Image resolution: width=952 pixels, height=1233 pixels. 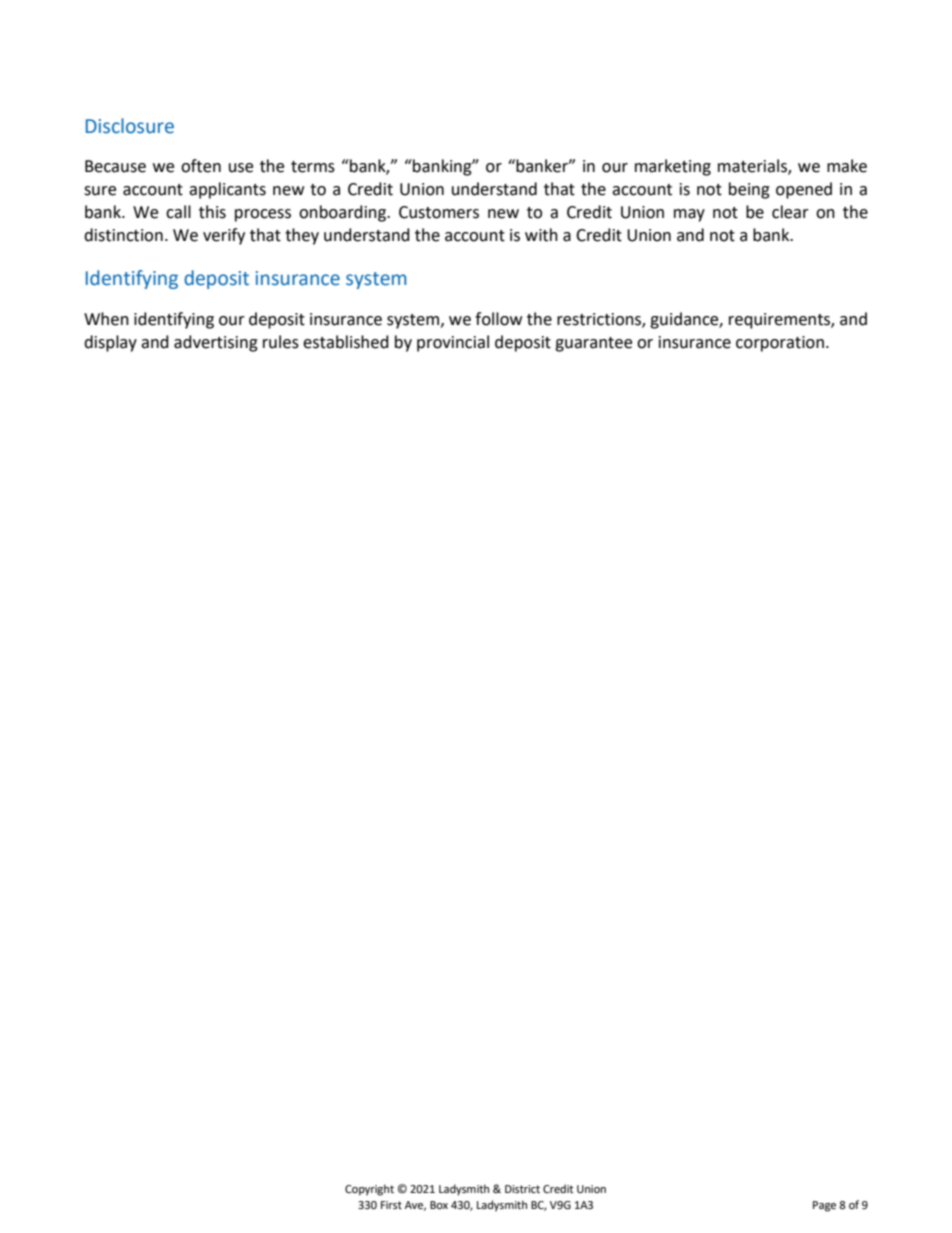 What do you see at coordinates (369, 1190) in the page?
I see `Copyright` at bounding box center [369, 1190].
